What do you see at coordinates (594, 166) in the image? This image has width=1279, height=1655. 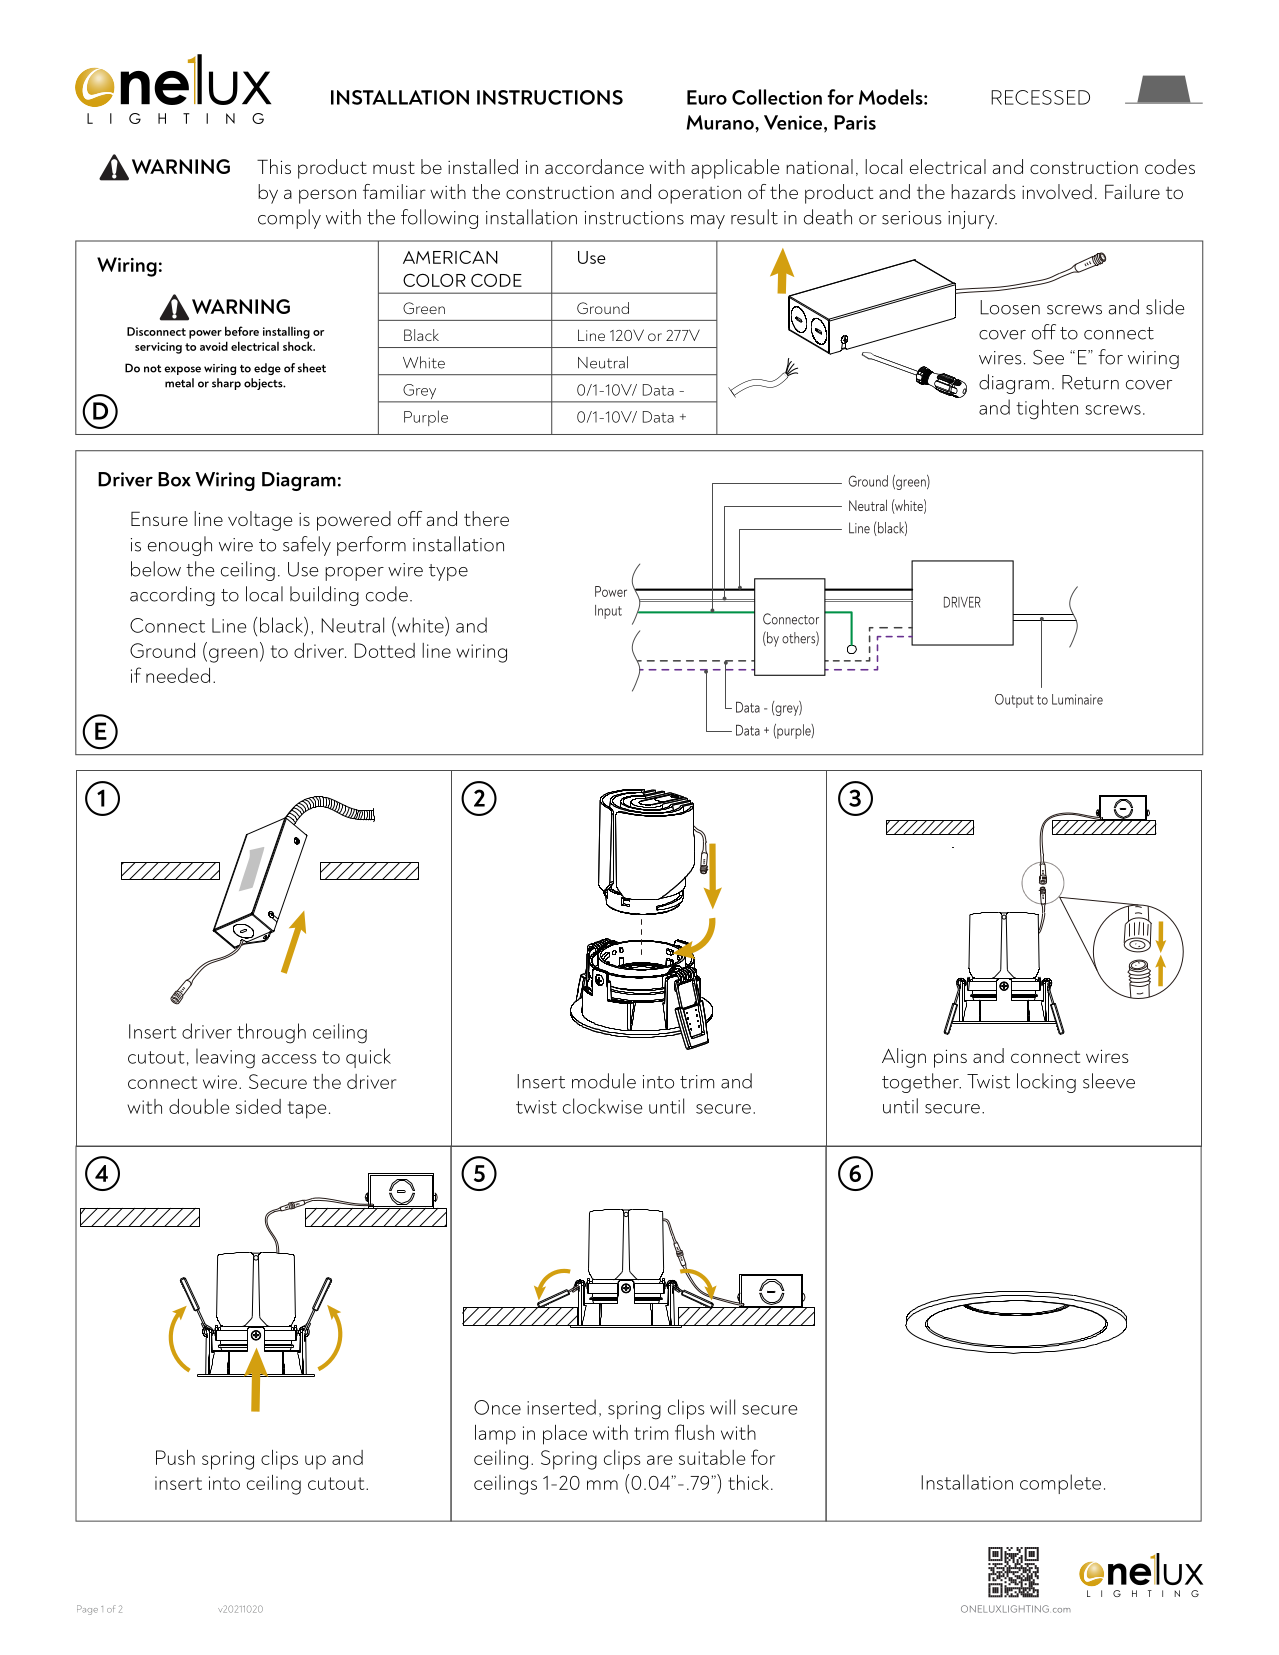 I see `accordance` at bounding box center [594, 166].
